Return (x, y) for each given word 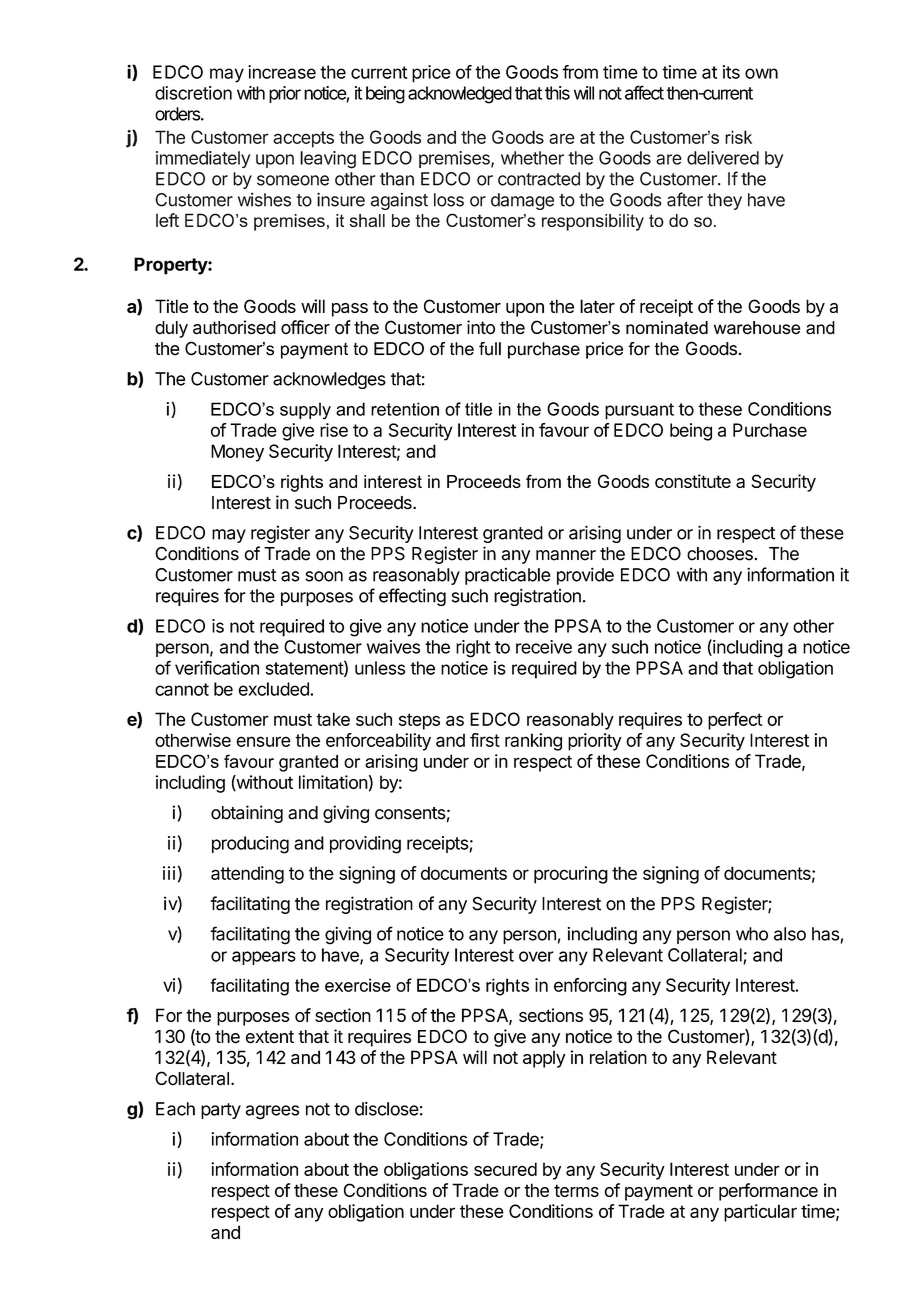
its (731, 72)
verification (217, 668)
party (221, 1111)
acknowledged (460, 95)
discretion (193, 93)
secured (505, 1169)
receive (544, 647)
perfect (735, 721)
